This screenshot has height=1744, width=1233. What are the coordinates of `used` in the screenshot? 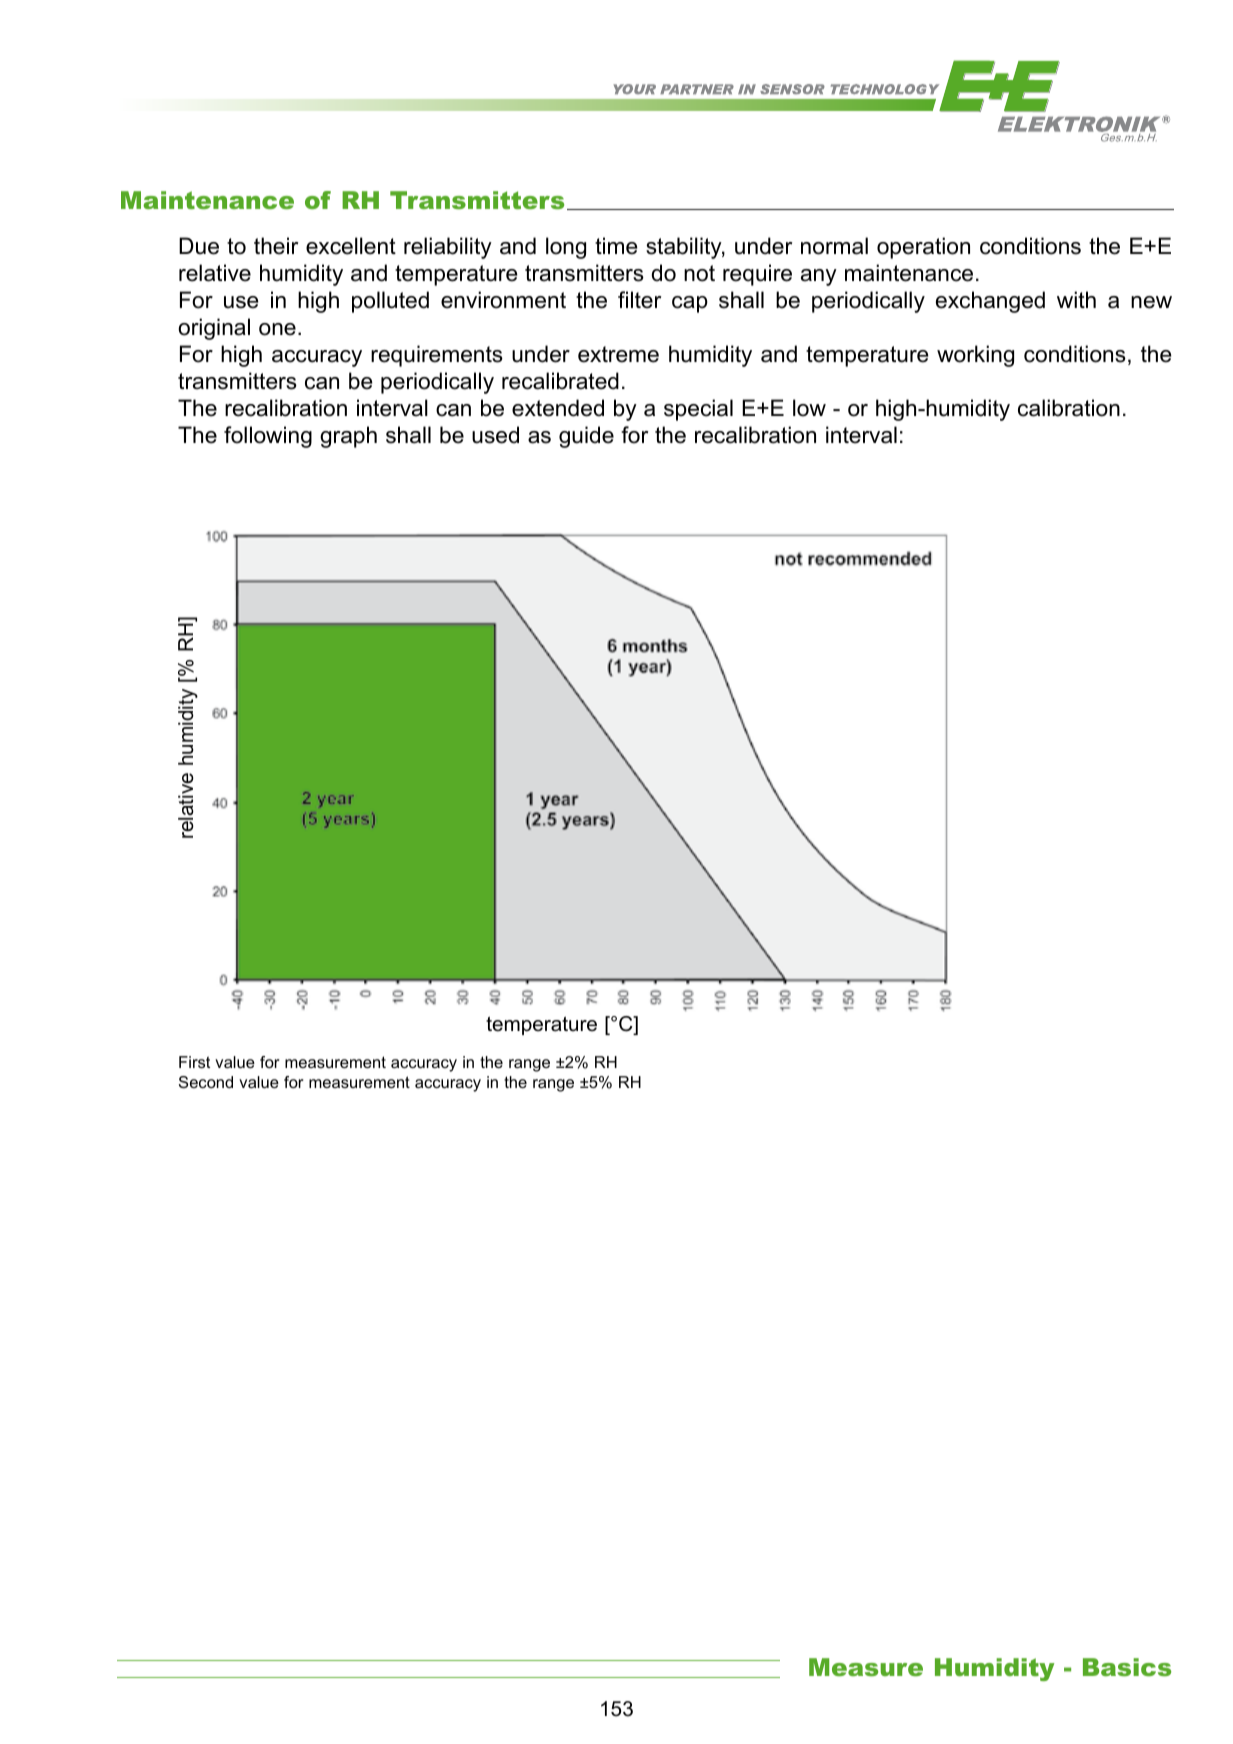 It's located at (495, 435).
